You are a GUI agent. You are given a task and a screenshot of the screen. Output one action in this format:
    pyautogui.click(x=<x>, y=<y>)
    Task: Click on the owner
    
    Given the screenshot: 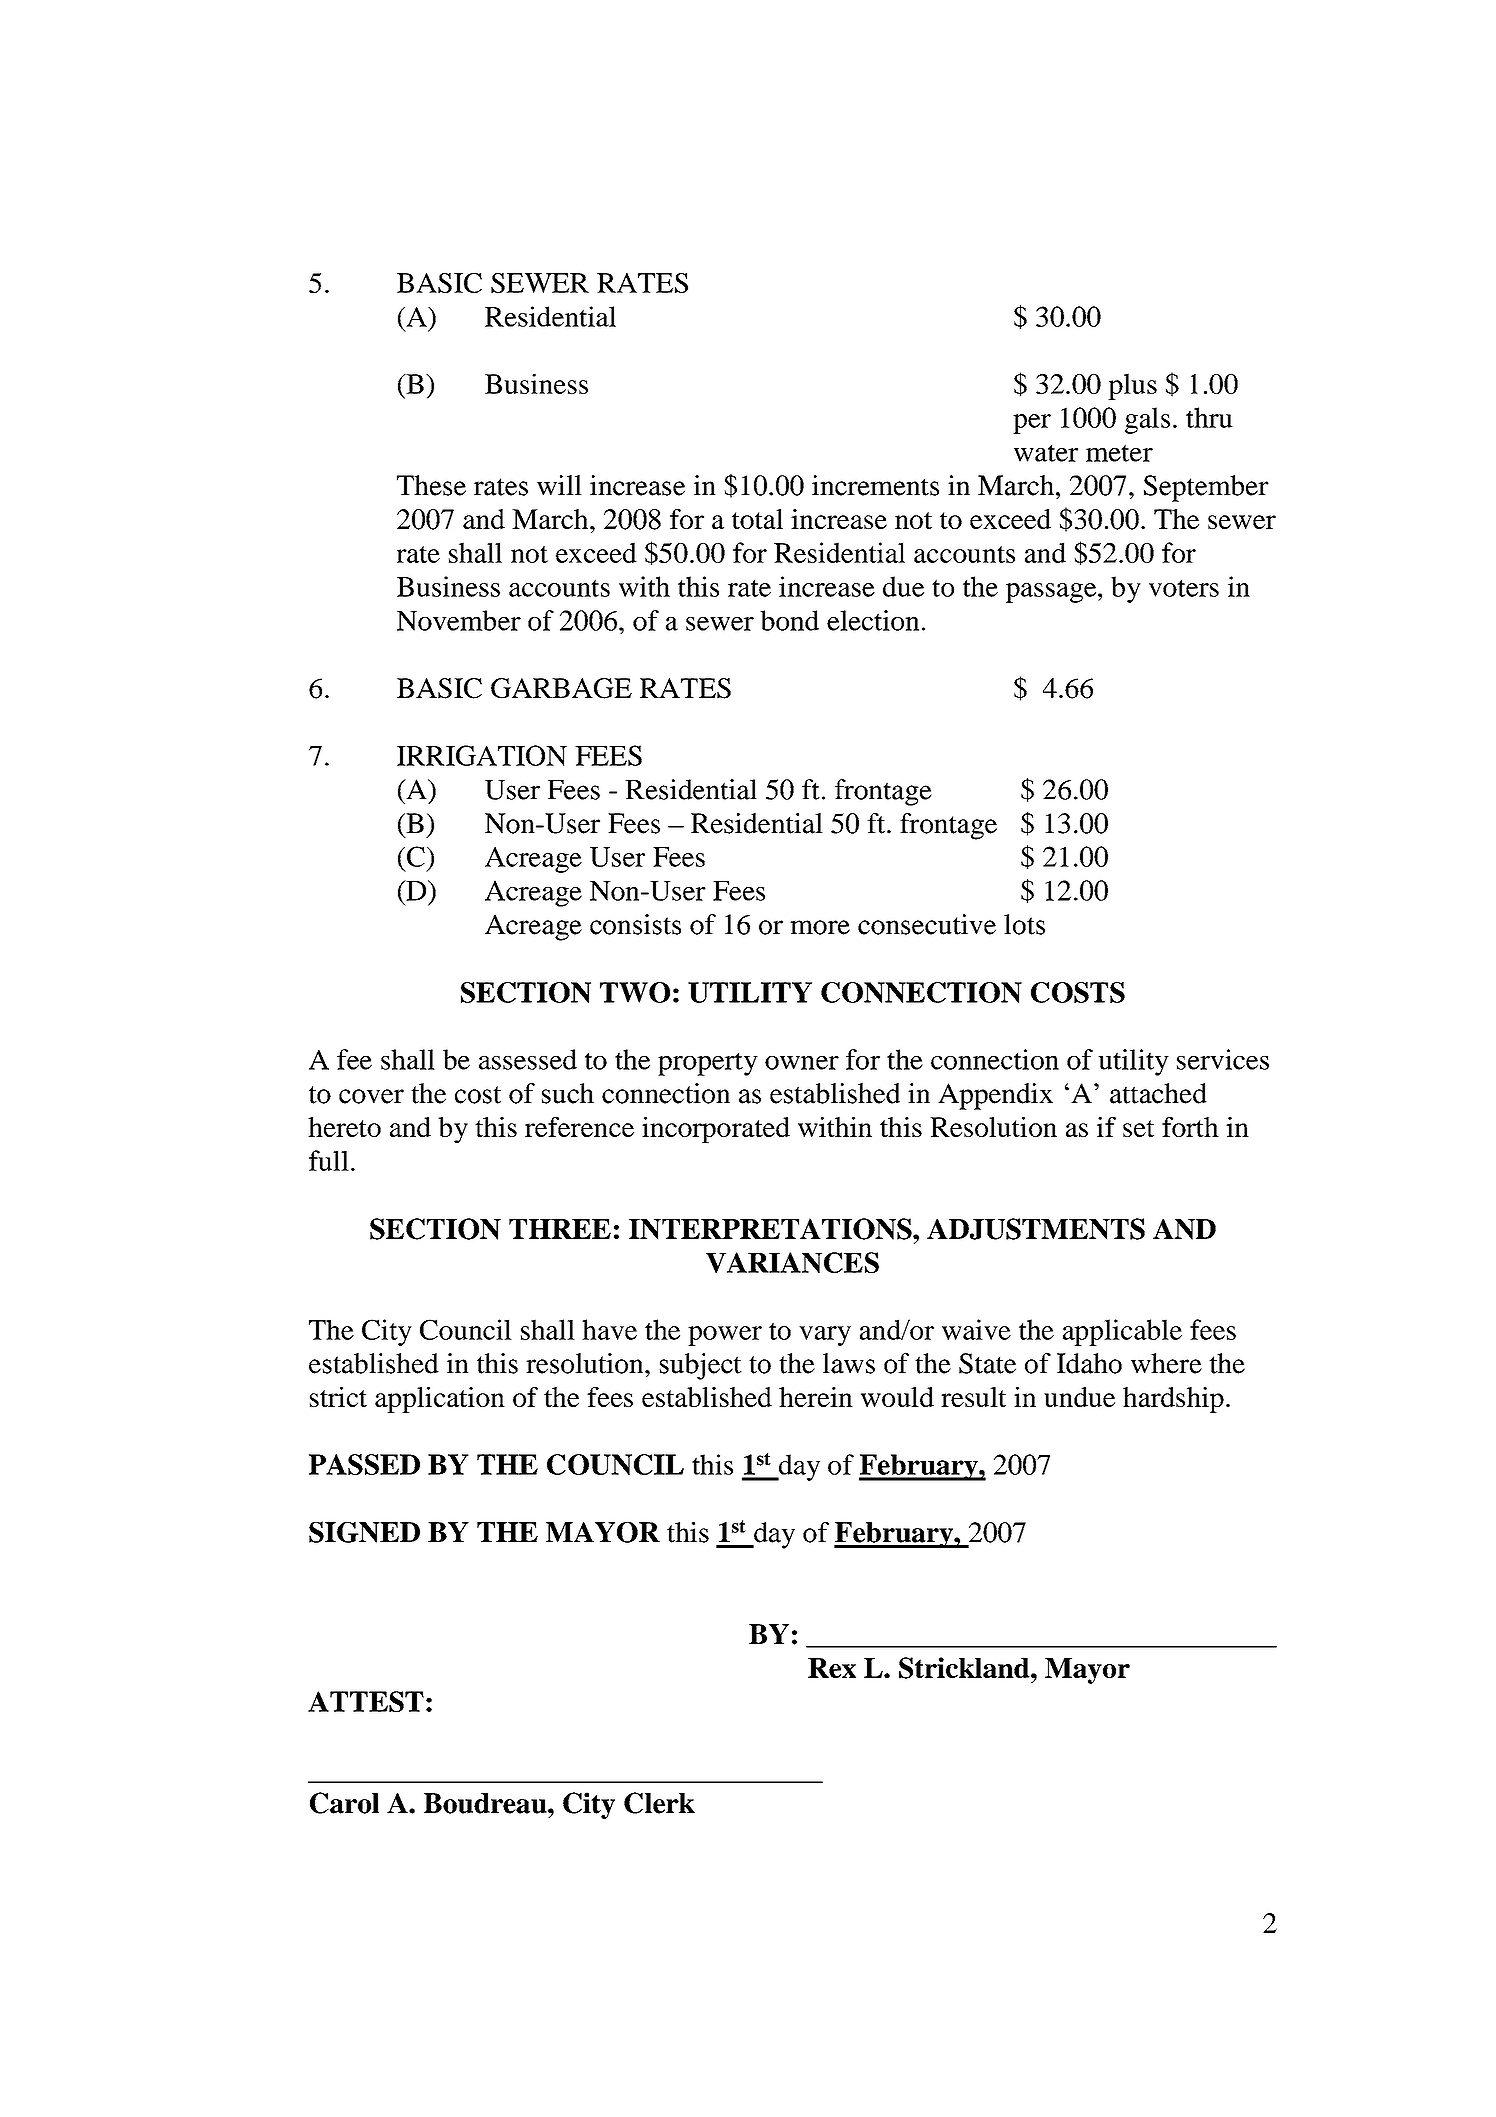 What is the action you would take?
    pyautogui.click(x=802, y=1063)
